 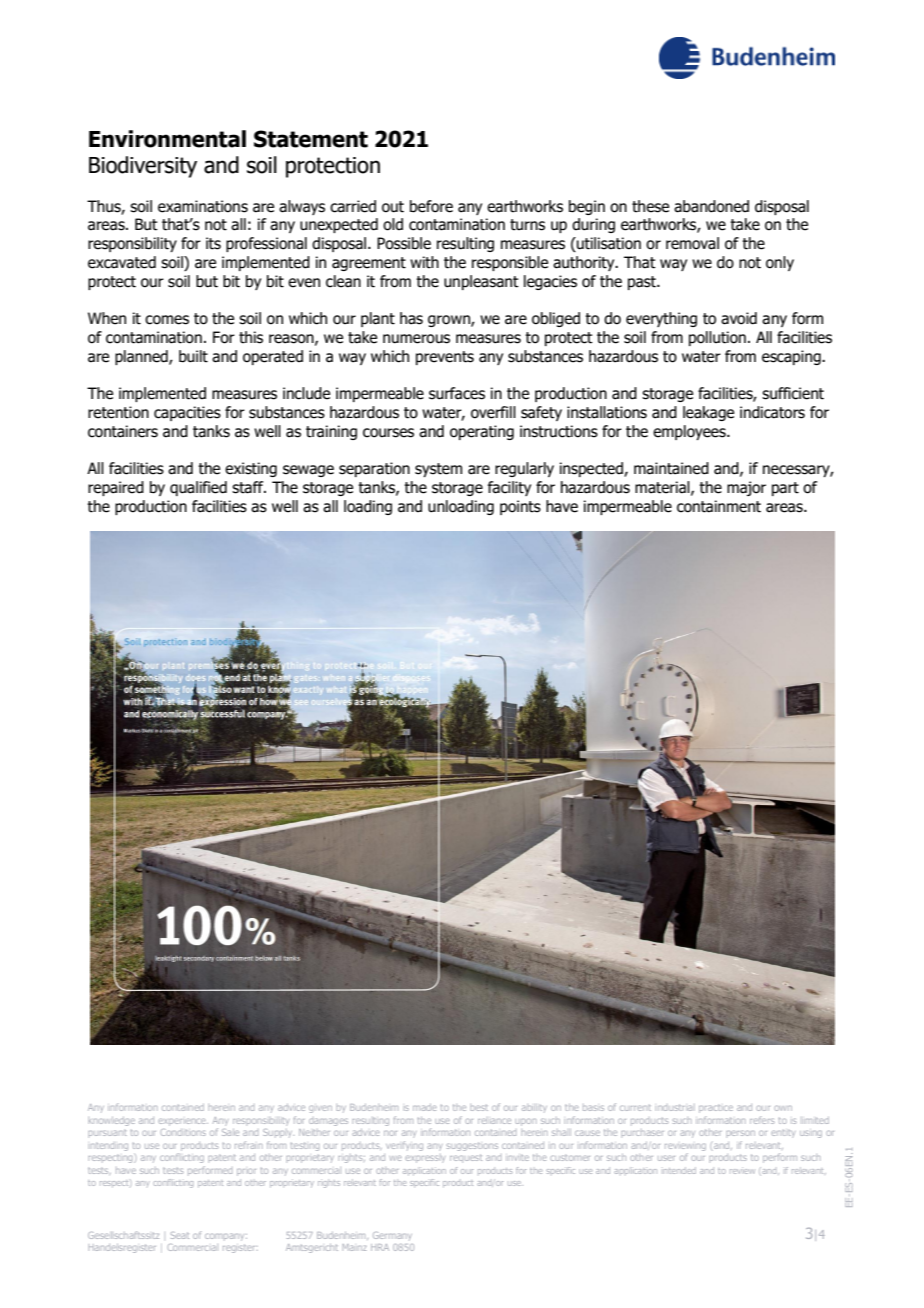 What do you see at coordinates (466, 1158) in the screenshot?
I see `request` at bounding box center [466, 1158].
